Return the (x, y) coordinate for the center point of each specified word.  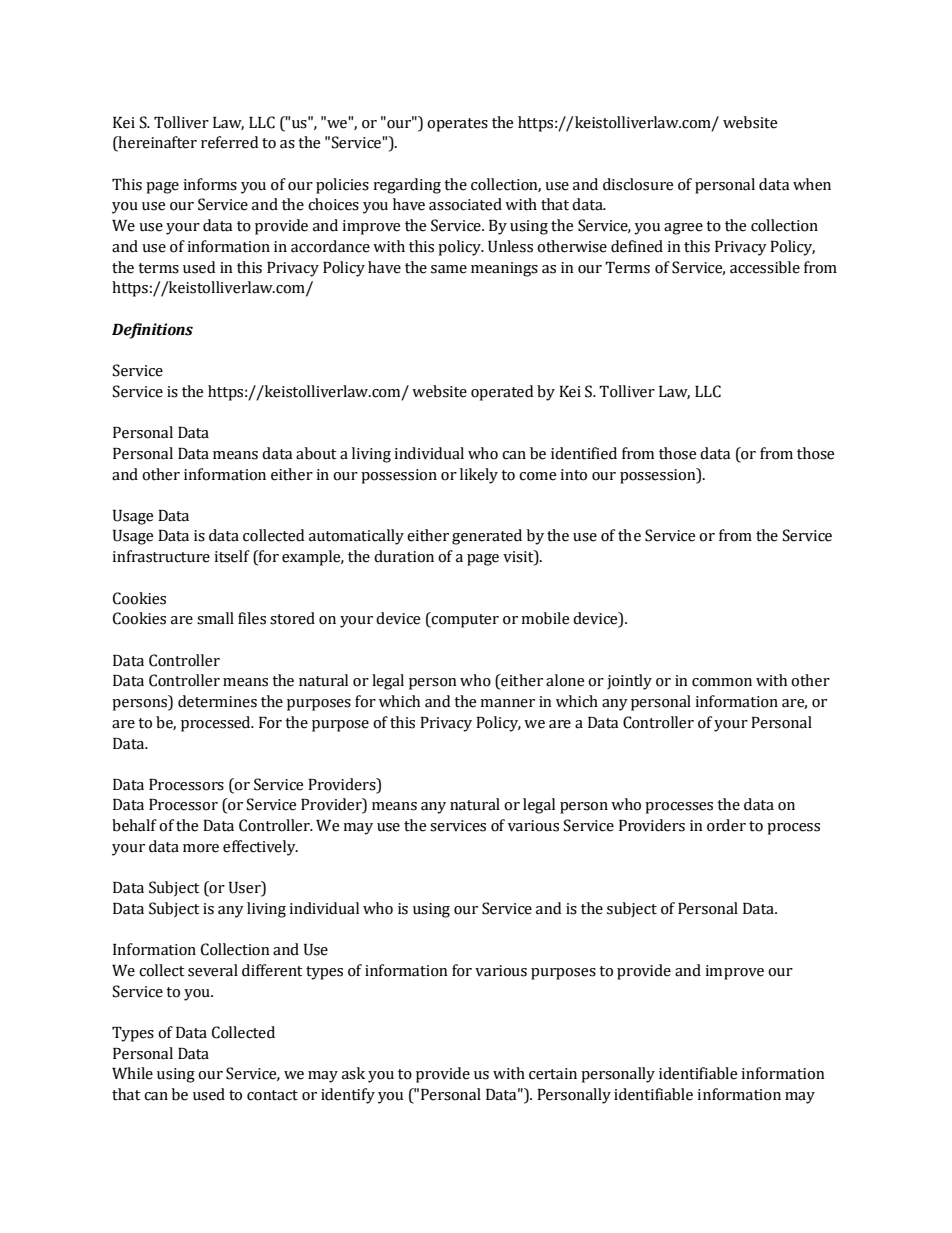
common (722, 682)
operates (457, 125)
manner (507, 703)
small (215, 618)
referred (229, 142)
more (201, 848)
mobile (545, 618)
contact (272, 1095)
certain (553, 1074)
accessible (765, 267)
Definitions (152, 331)
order (726, 825)
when (812, 184)
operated (502, 393)
